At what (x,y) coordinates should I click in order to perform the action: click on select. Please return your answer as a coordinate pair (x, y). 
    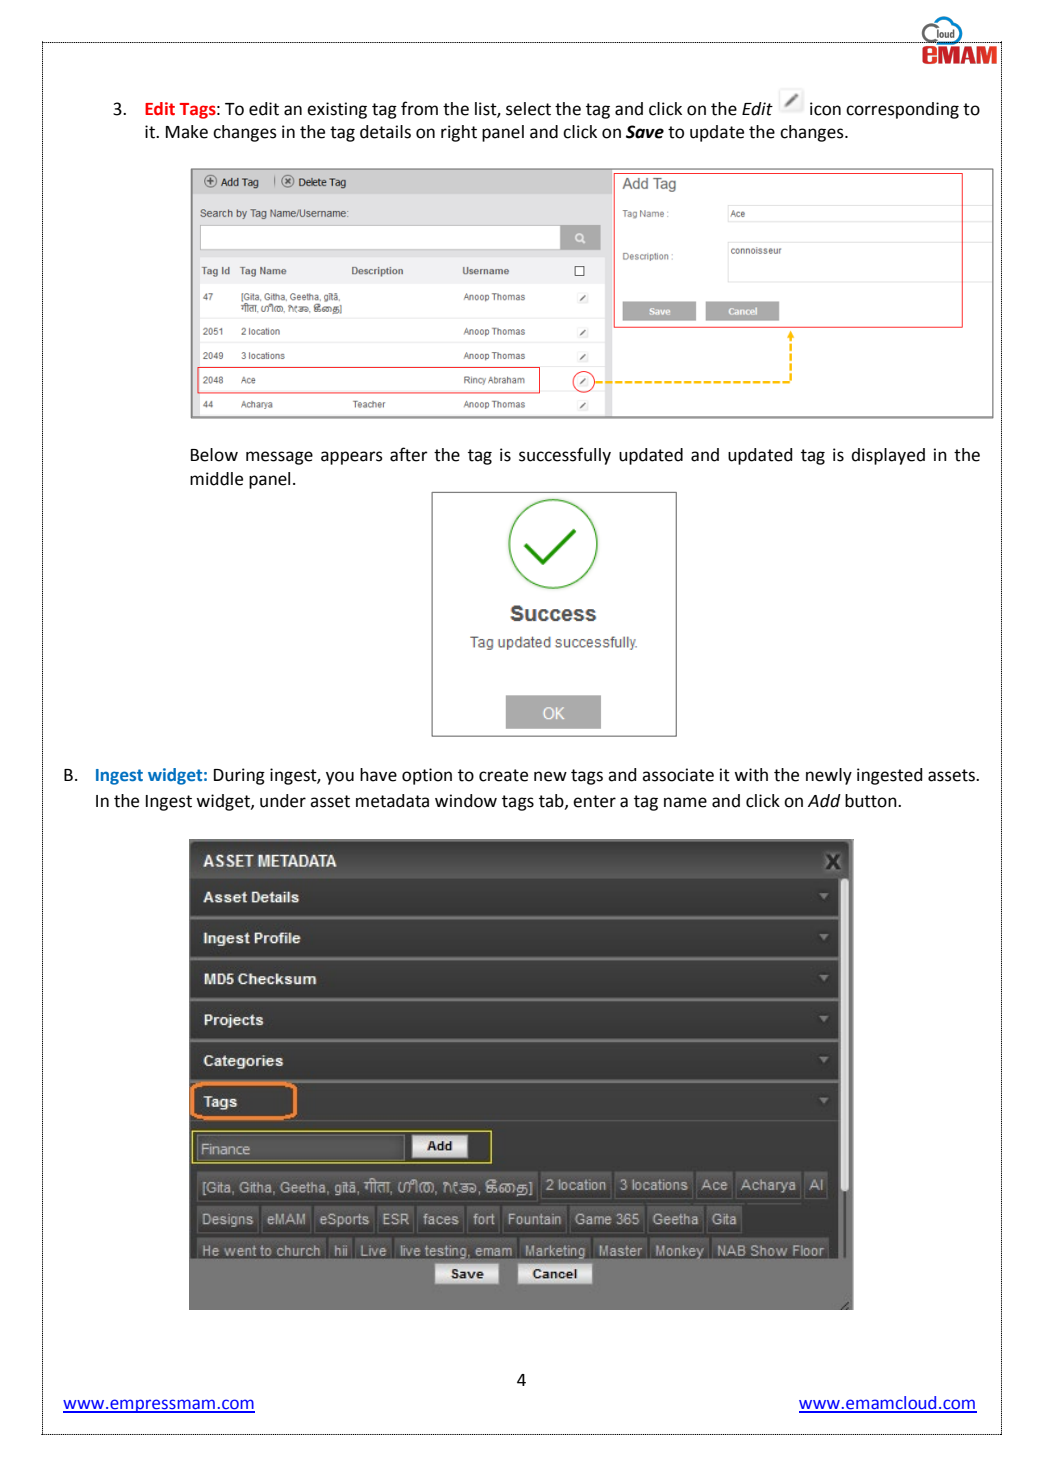
    Looking at the image, I should click on (528, 109).
